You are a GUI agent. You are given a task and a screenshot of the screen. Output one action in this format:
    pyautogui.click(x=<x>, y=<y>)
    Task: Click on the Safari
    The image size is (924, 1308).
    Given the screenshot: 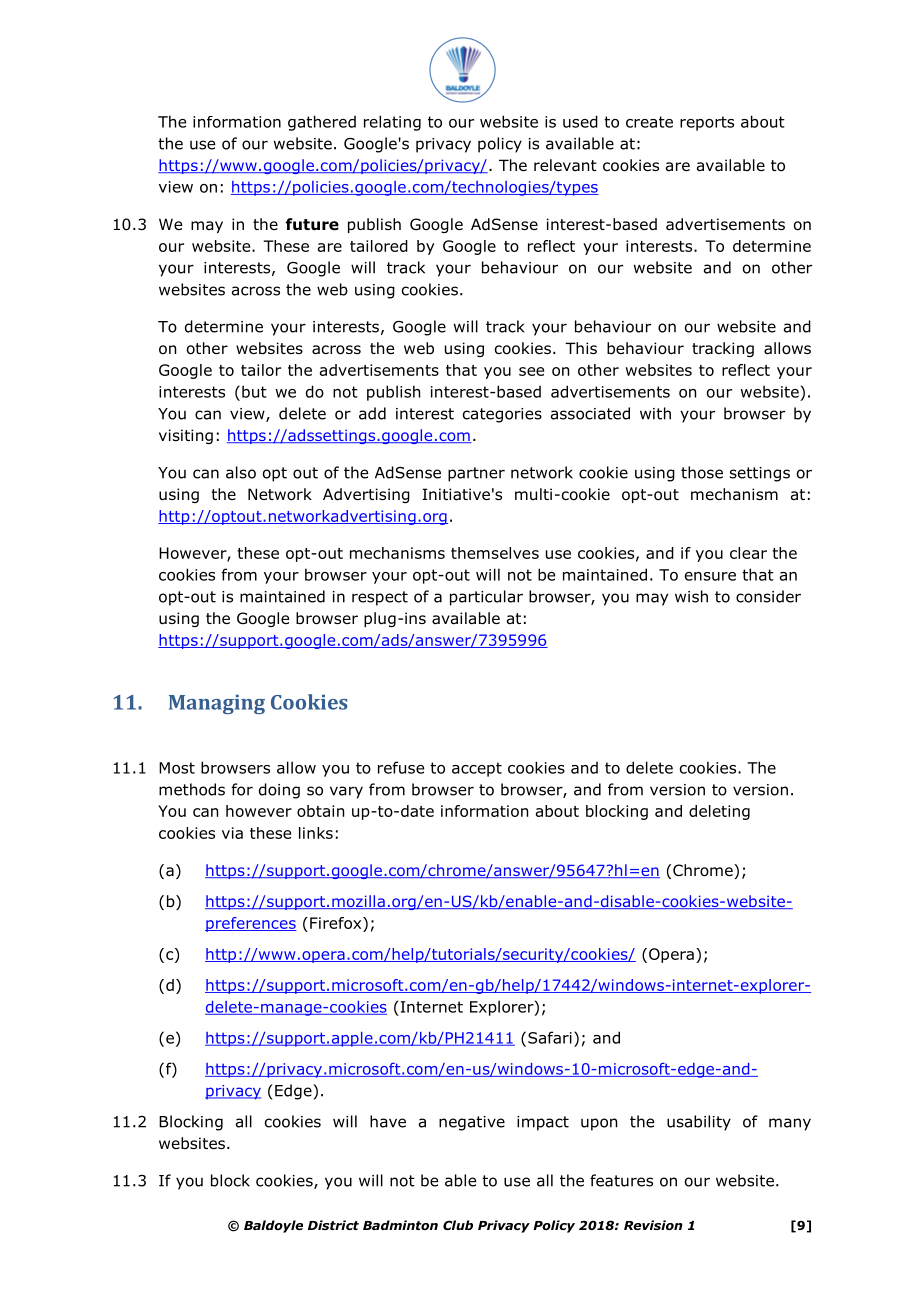 What is the action you would take?
    pyautogui.click(x=550, y=1037)
